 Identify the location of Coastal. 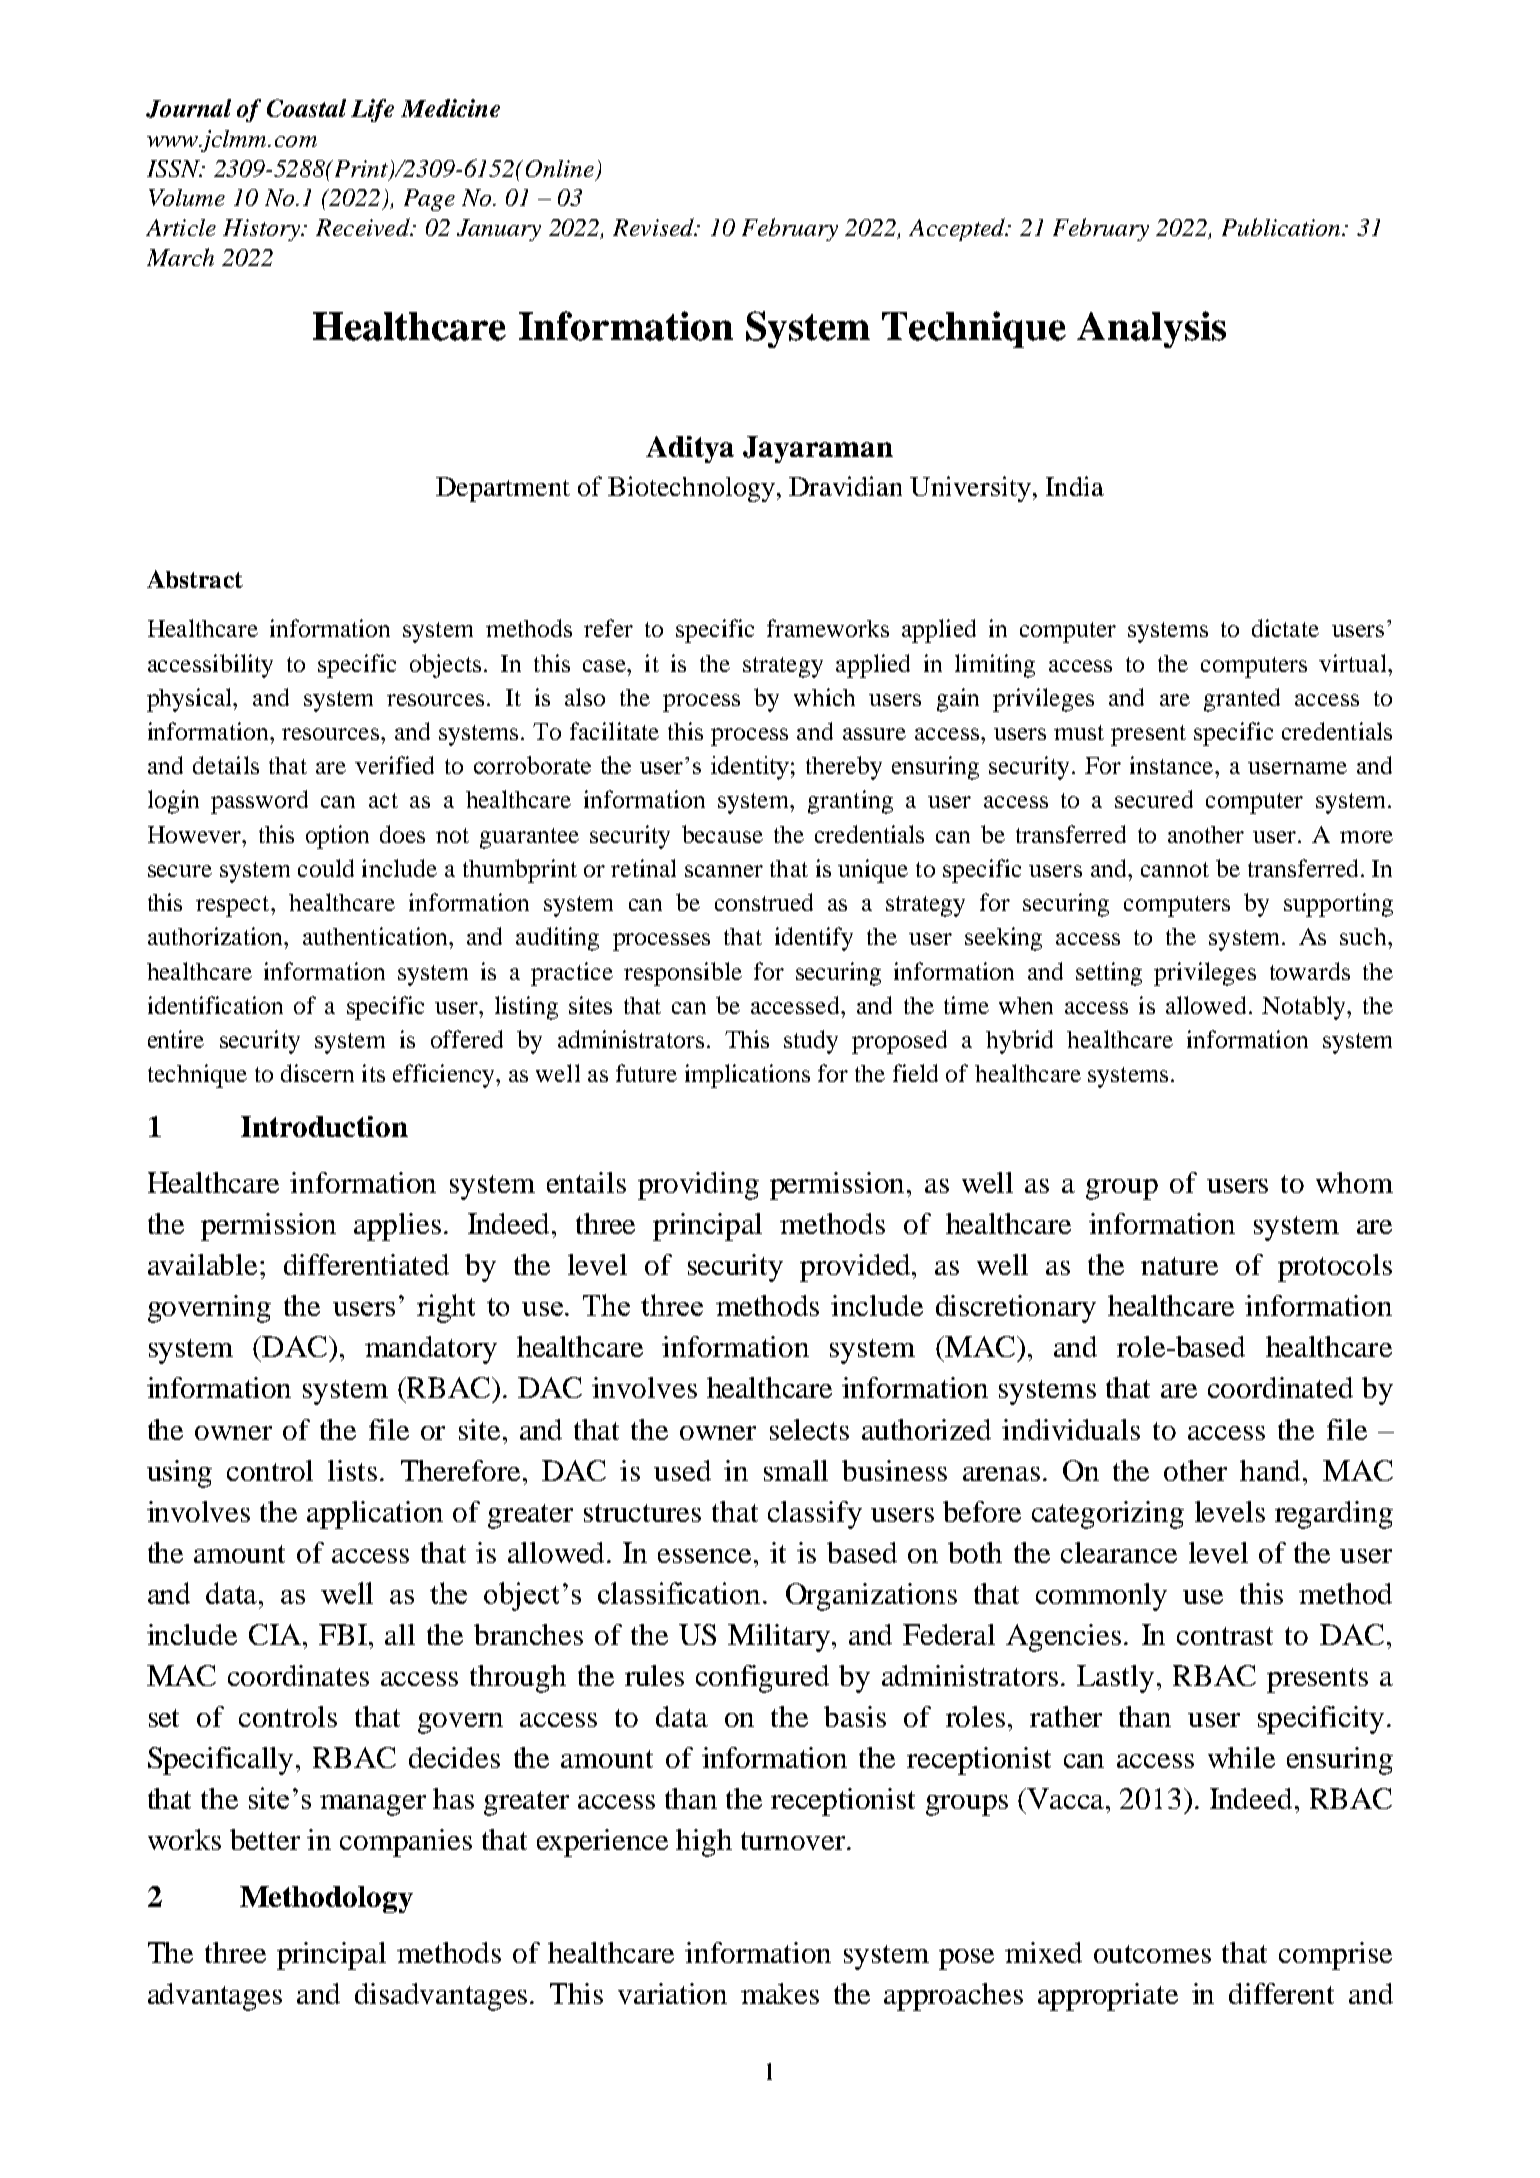
(306, 108).
